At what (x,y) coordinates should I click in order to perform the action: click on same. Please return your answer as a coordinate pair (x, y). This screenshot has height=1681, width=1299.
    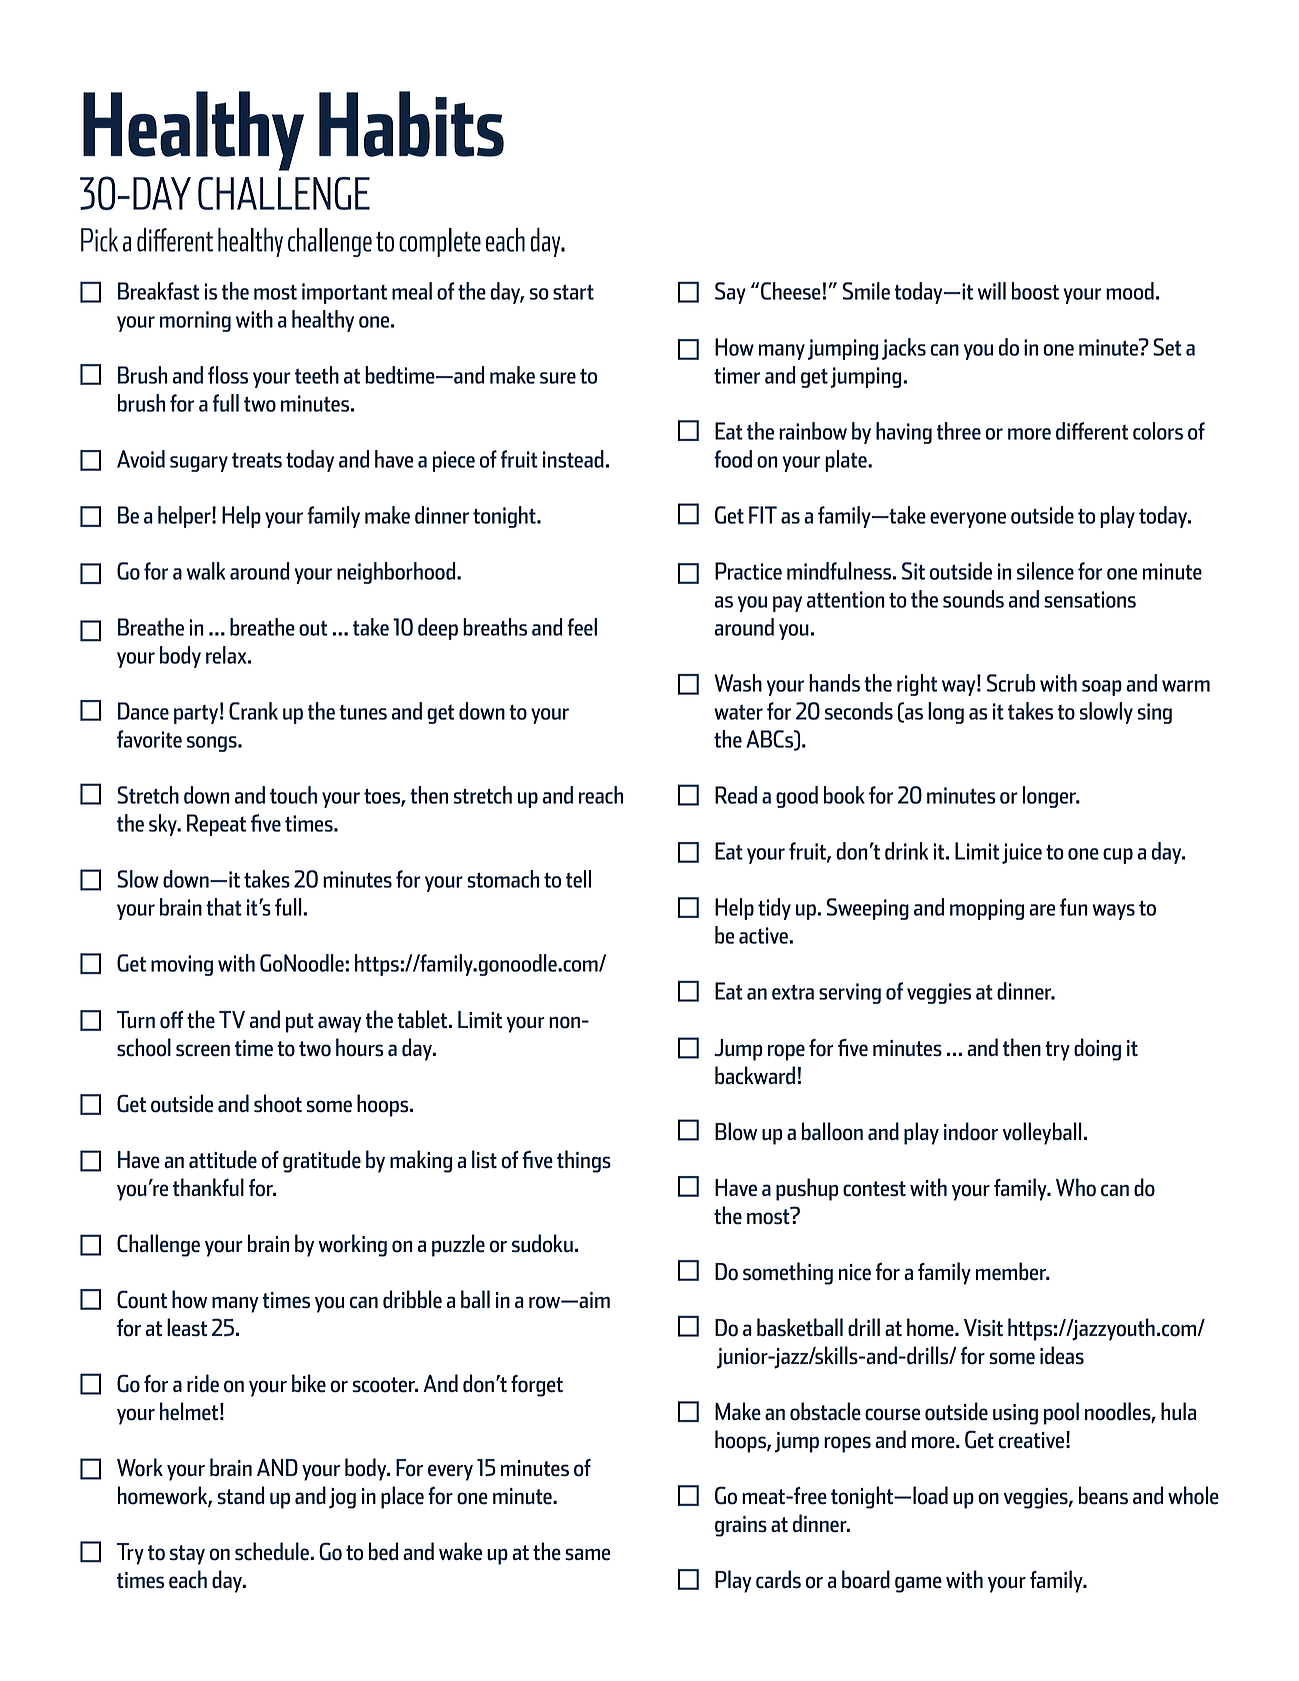
    Looking at the image, I should click on (587, 1554).
